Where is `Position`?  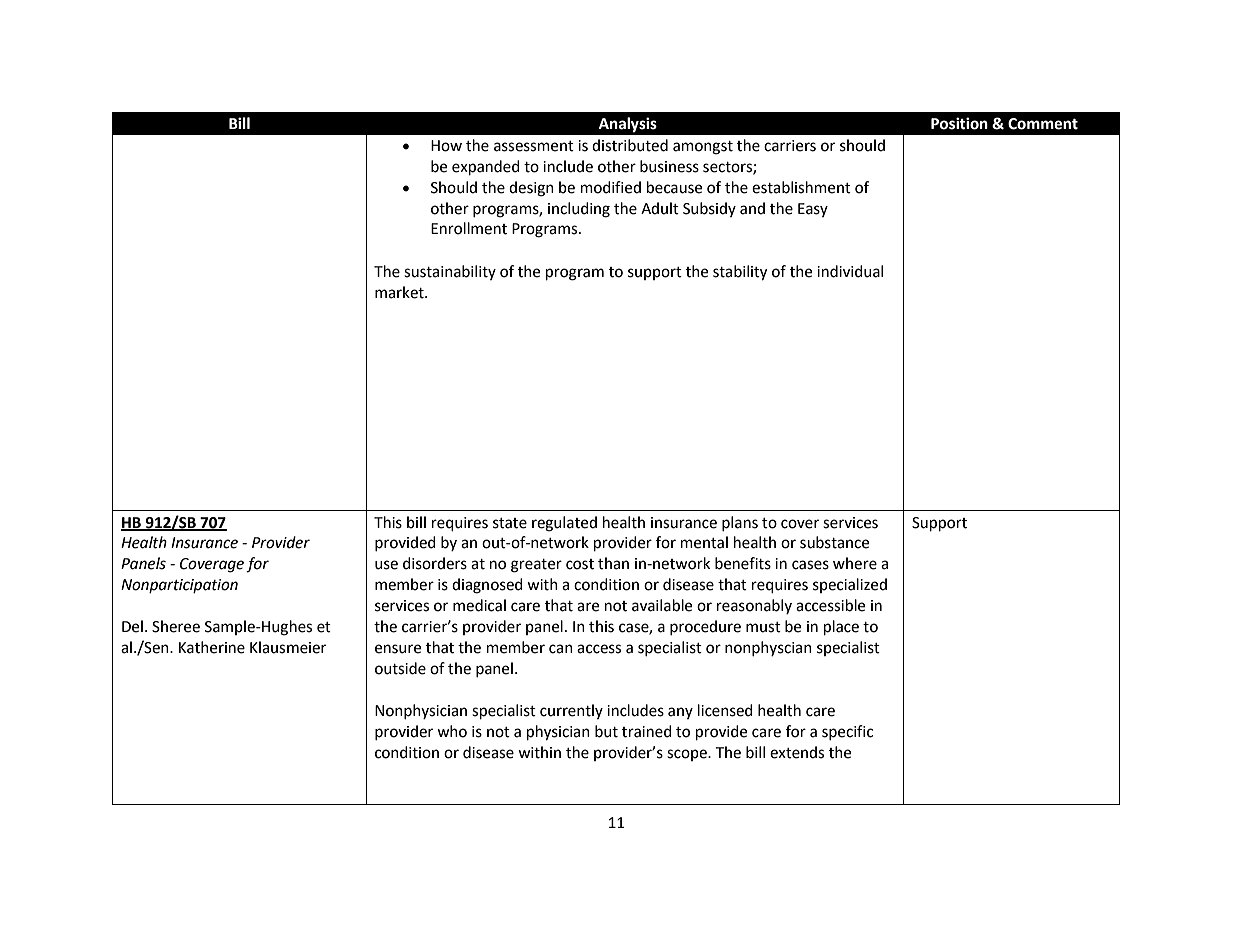
Position is located at coordinates (959, 123).
